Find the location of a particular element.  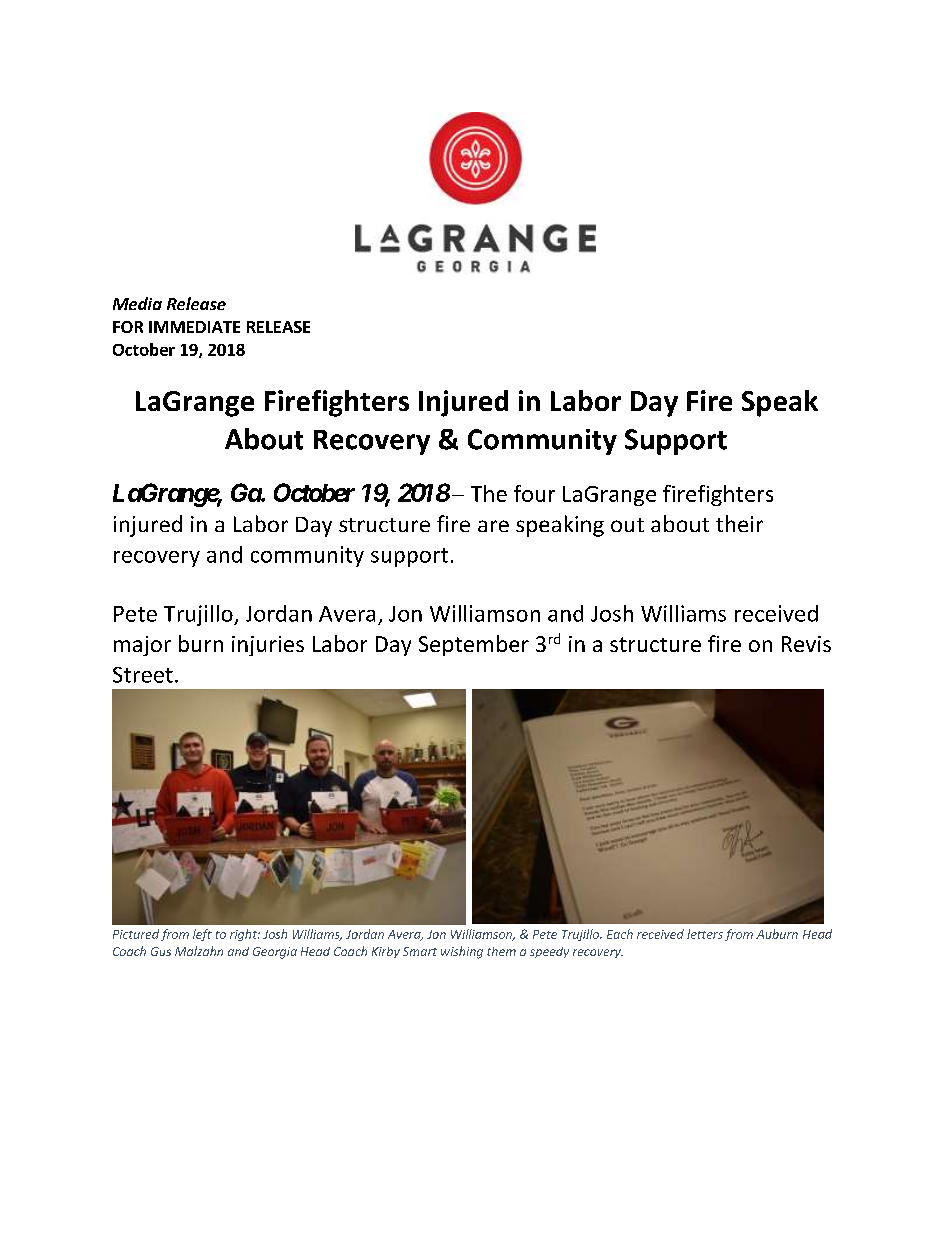

Smart is located at coordinates (420, 951).
